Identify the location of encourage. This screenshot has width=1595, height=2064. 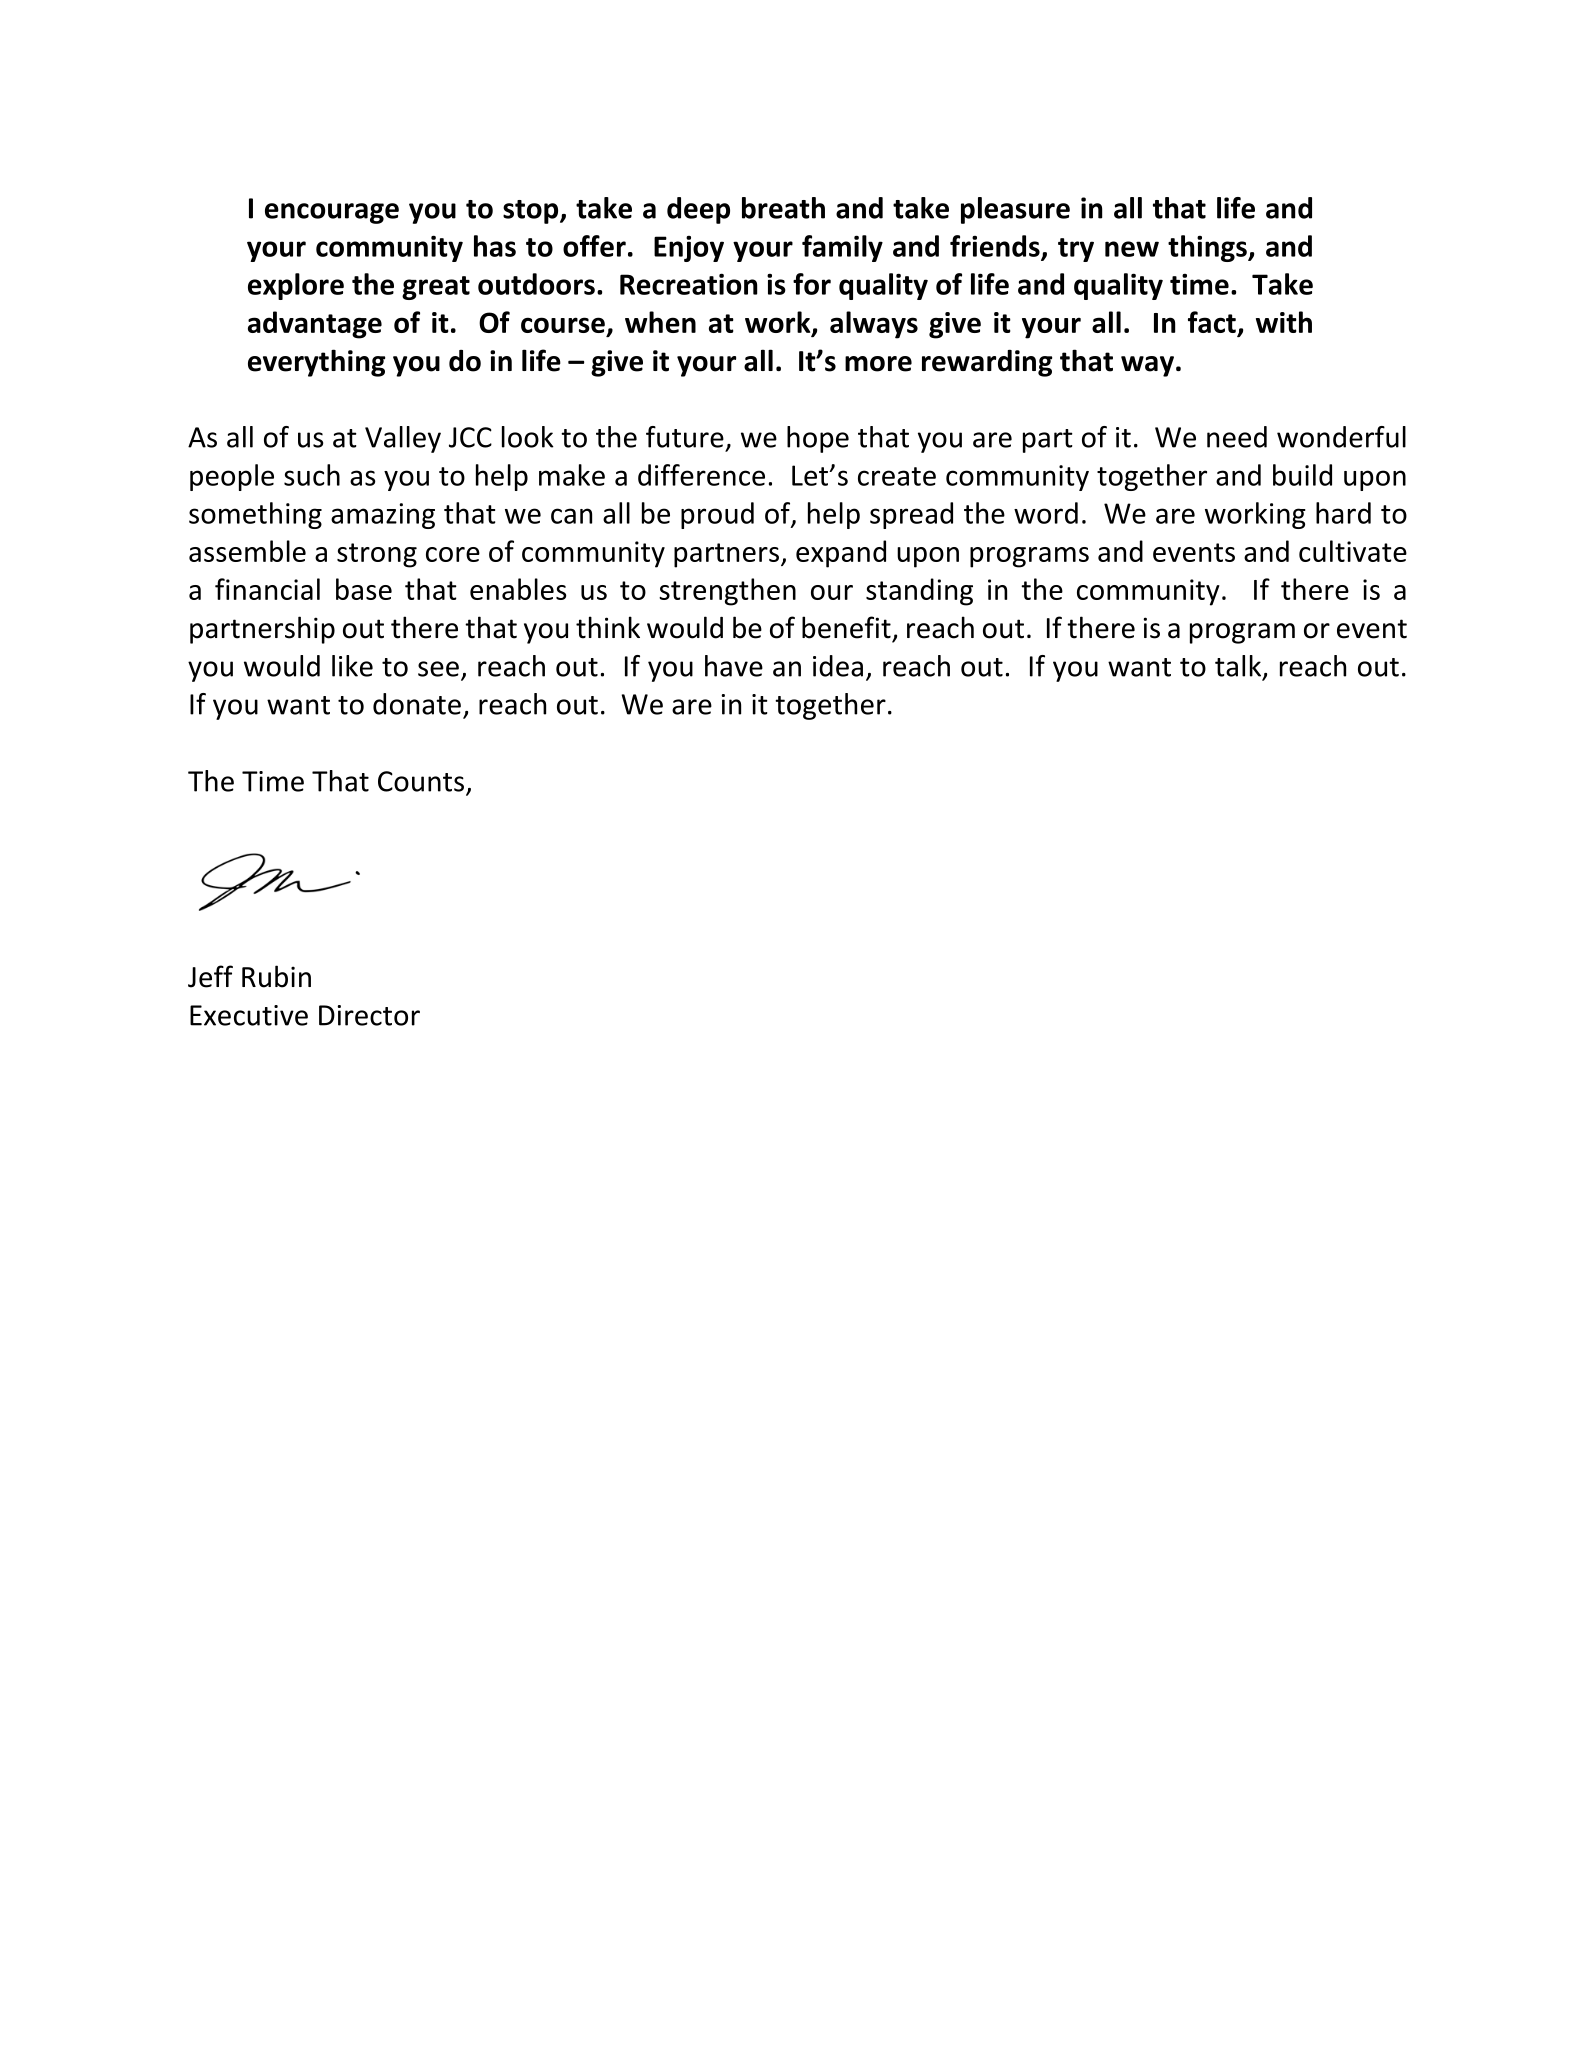
(332, 213).
